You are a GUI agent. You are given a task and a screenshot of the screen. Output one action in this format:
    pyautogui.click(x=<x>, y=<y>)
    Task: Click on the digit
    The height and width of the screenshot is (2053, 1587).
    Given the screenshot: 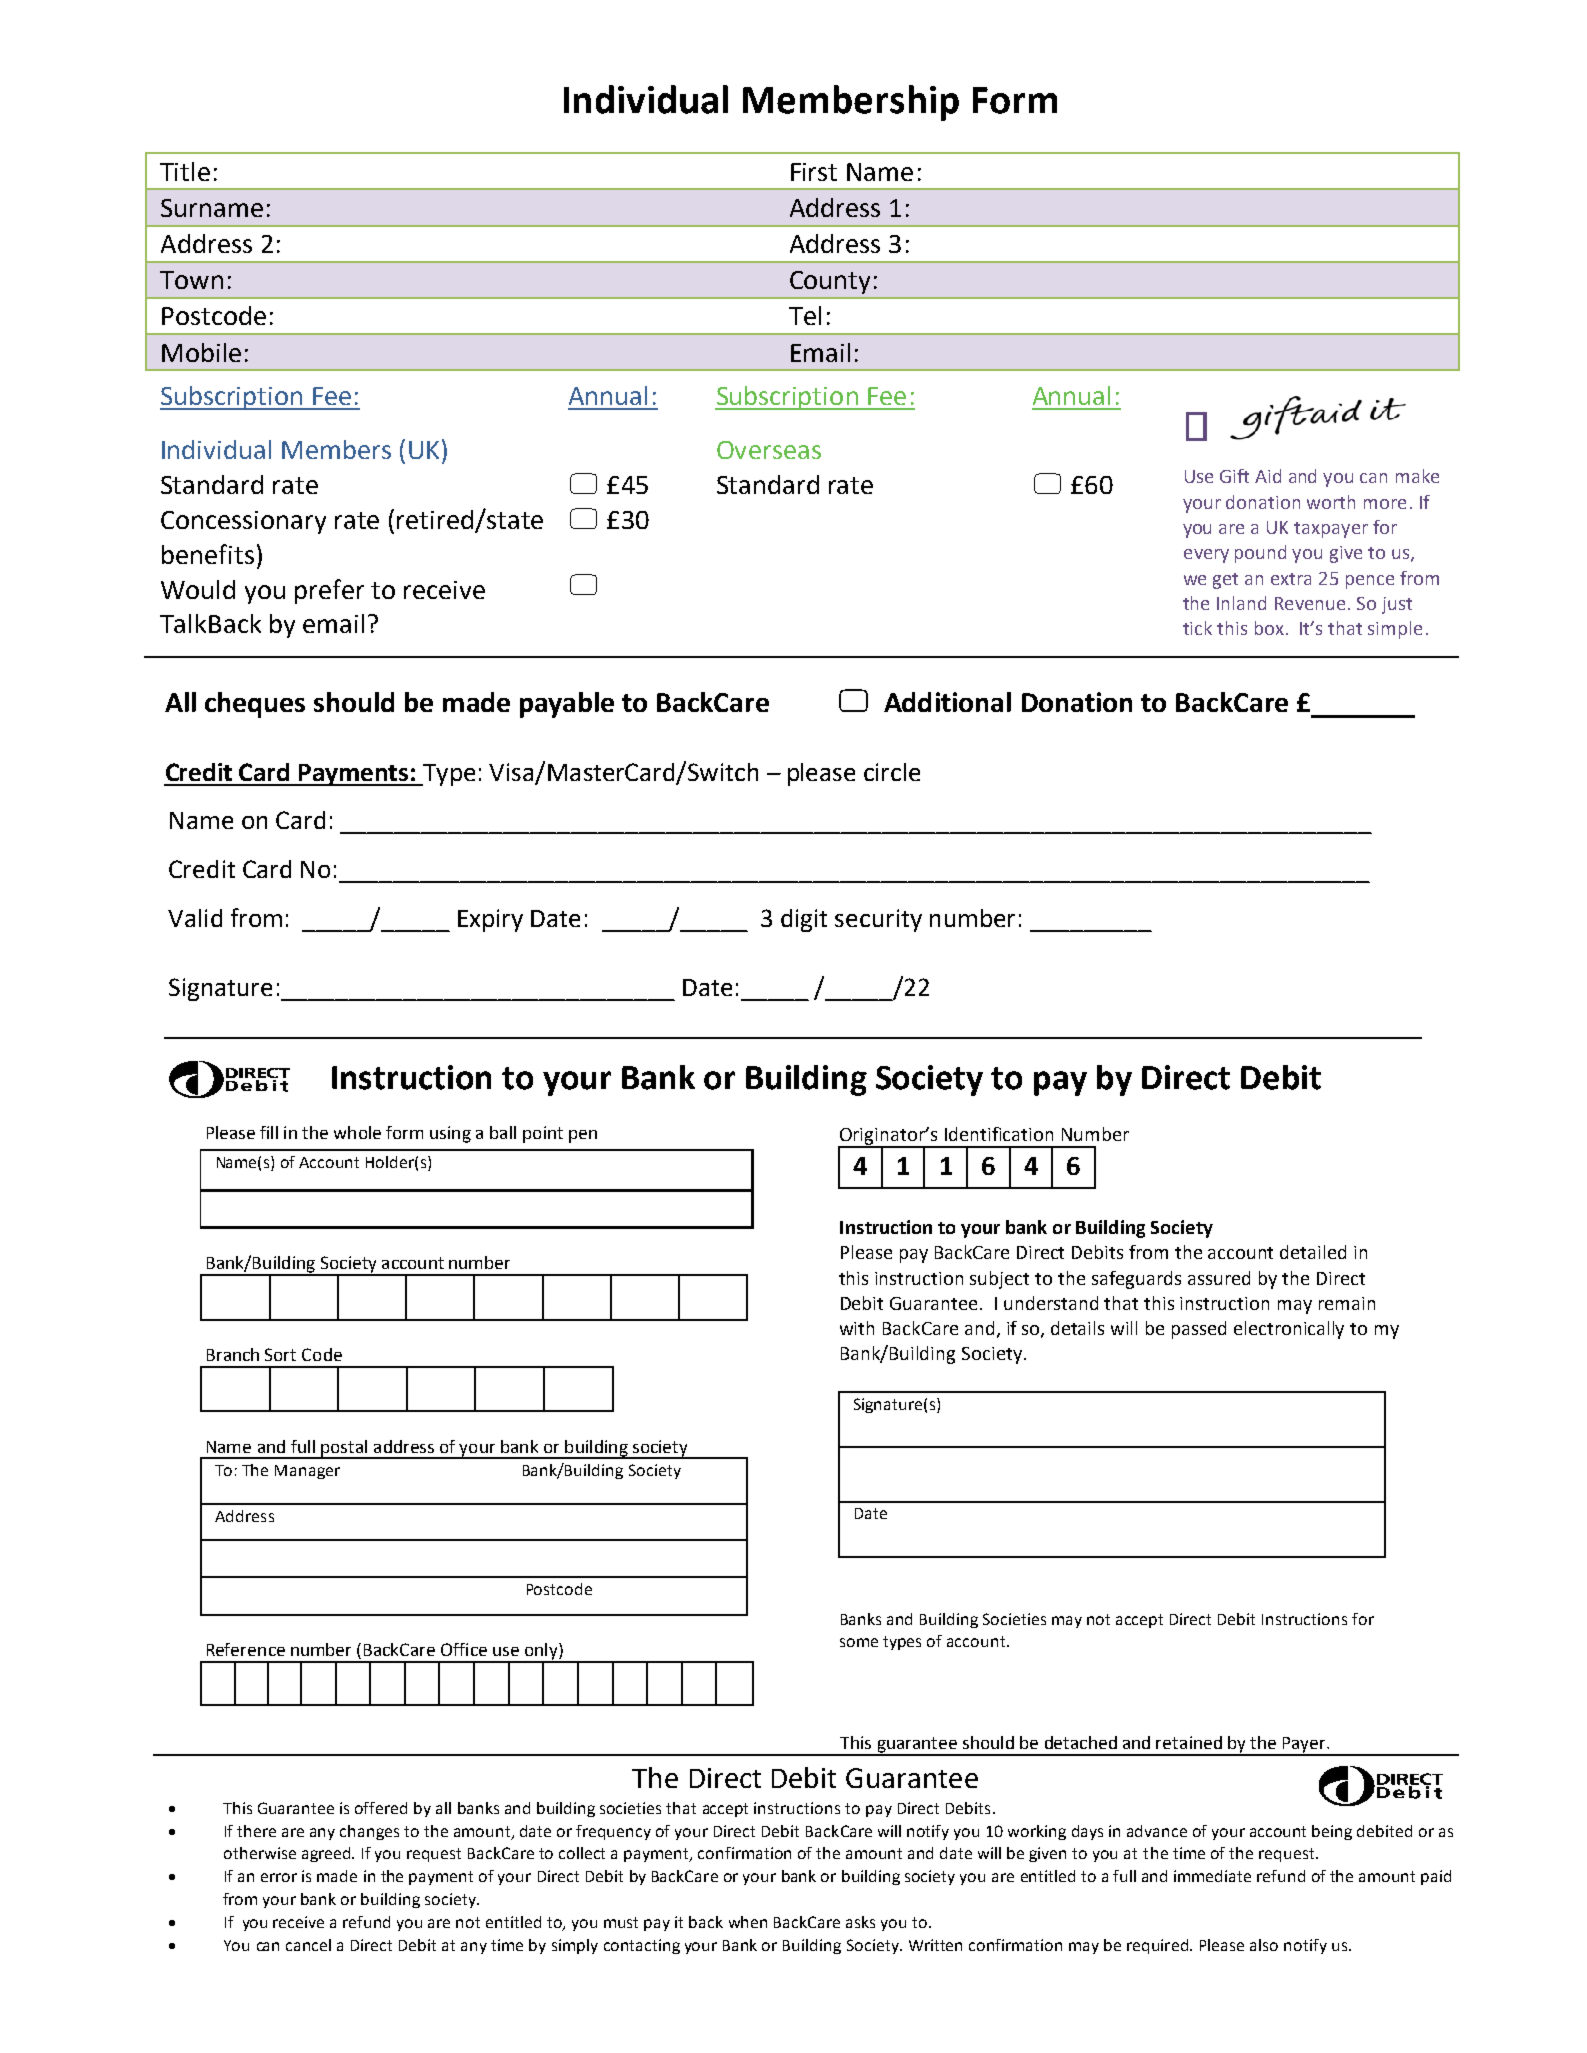 What is the action you would take?
    pyautogui.click(x=804, y=920)
